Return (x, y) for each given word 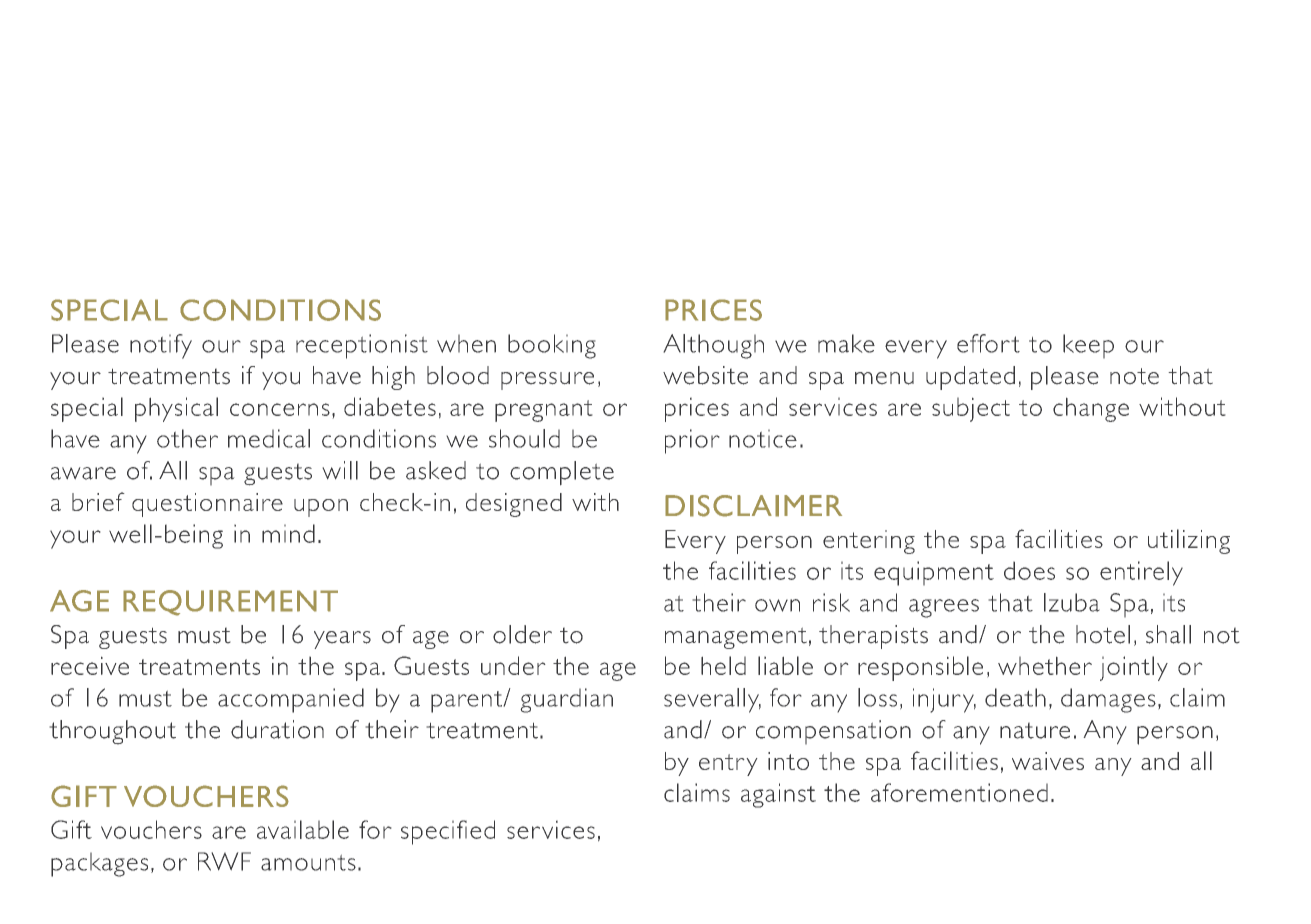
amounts (308, 862)
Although (713, 346)
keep (1088, 346)
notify (161, 346)
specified (448, 832)
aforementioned (959, 792)
